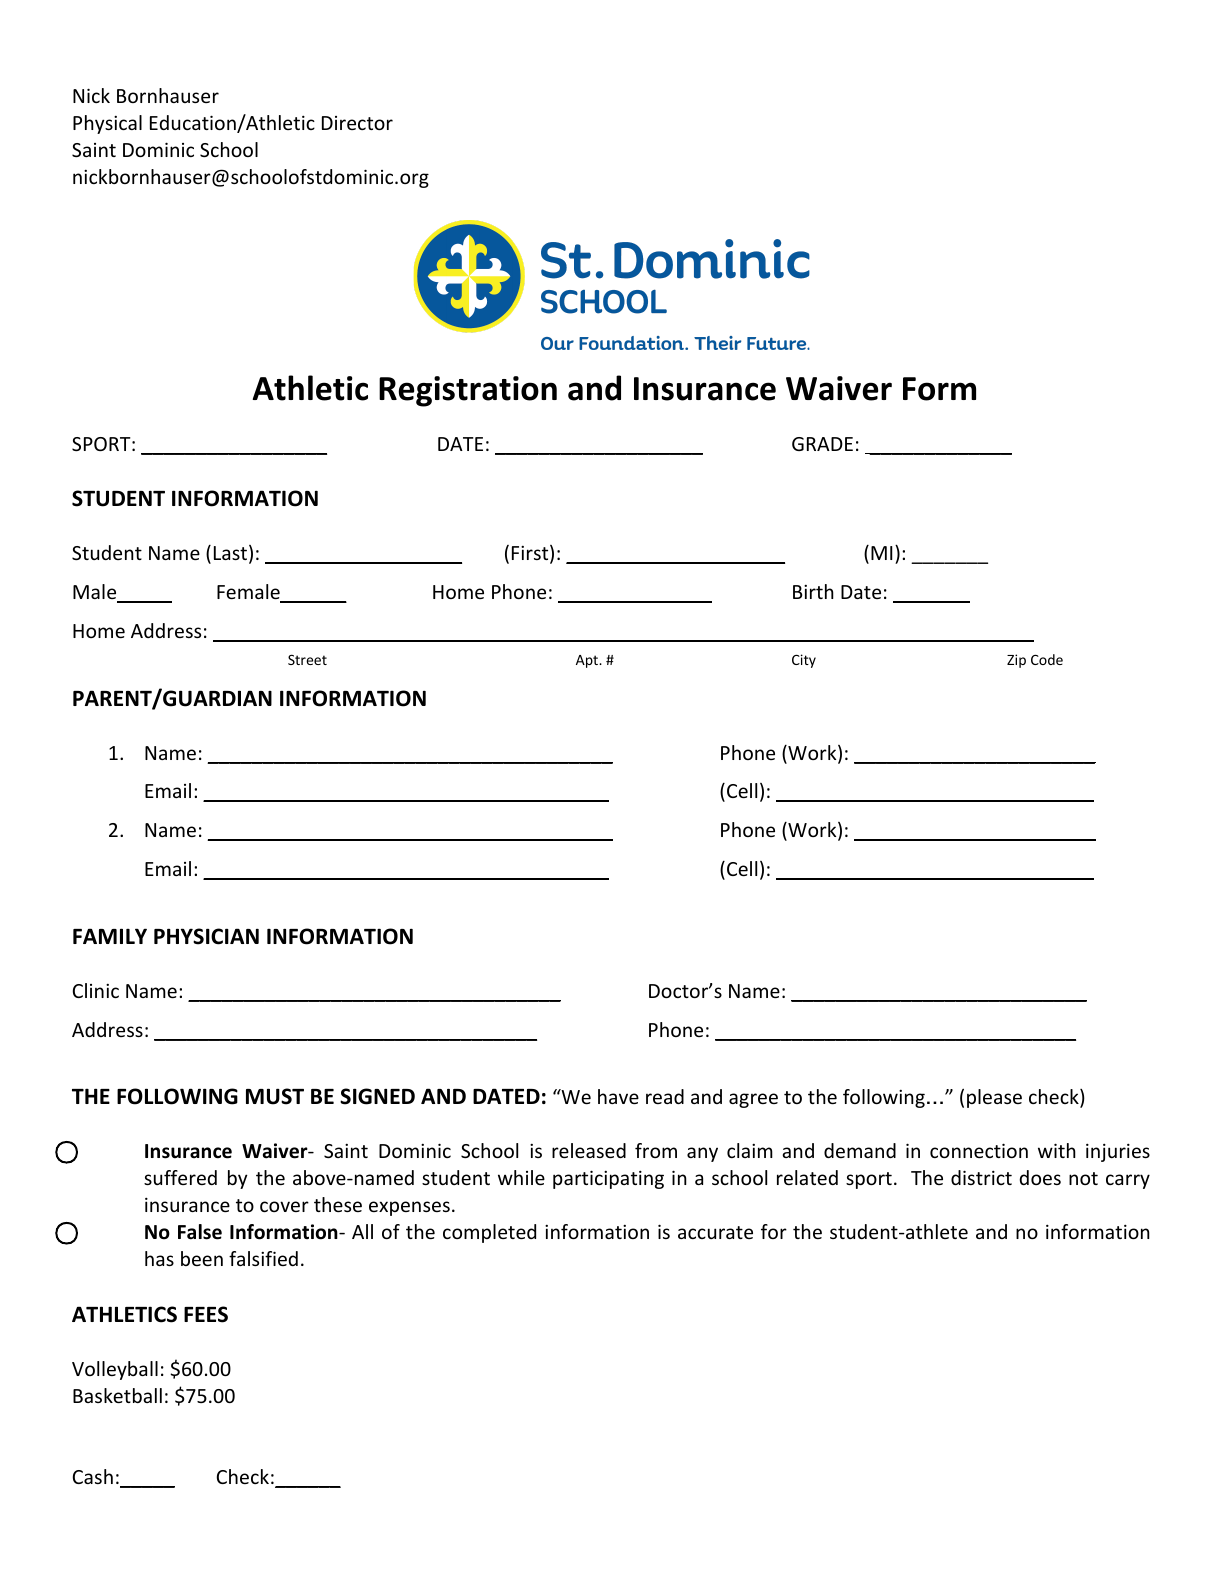  Describe the element at coordinates (275, 1096) in the image. I see `MUST` at that location.
